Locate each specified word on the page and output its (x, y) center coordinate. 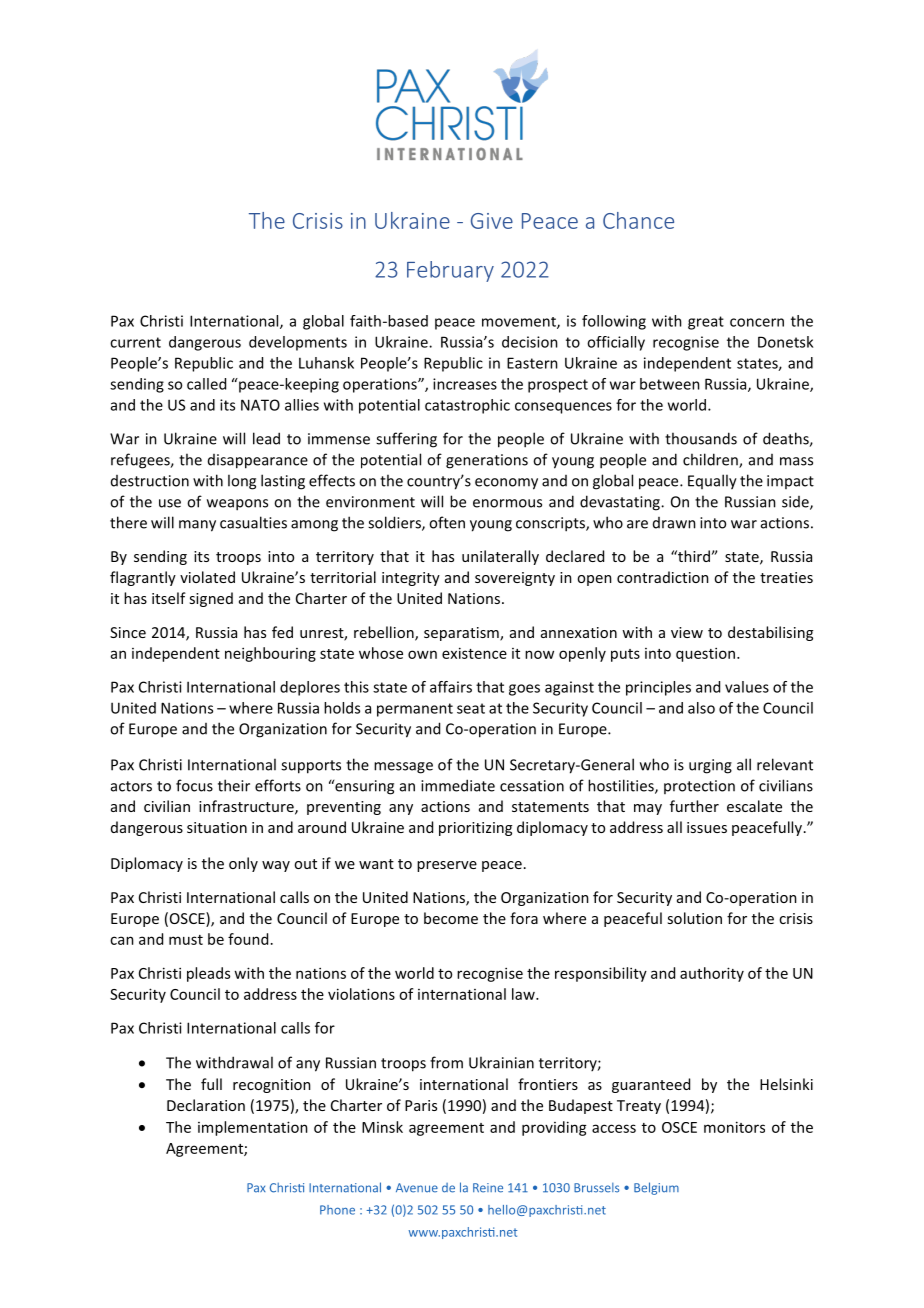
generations (487, 461)
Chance (638, 220)
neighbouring (270, 654)
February (450, 271)
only (243, 864)
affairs (451, 687)
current (135, 342)
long (242, 482)
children (711, 460)
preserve (447, 866)
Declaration (206, 1105)
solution (694, 918)
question (705, 654)
